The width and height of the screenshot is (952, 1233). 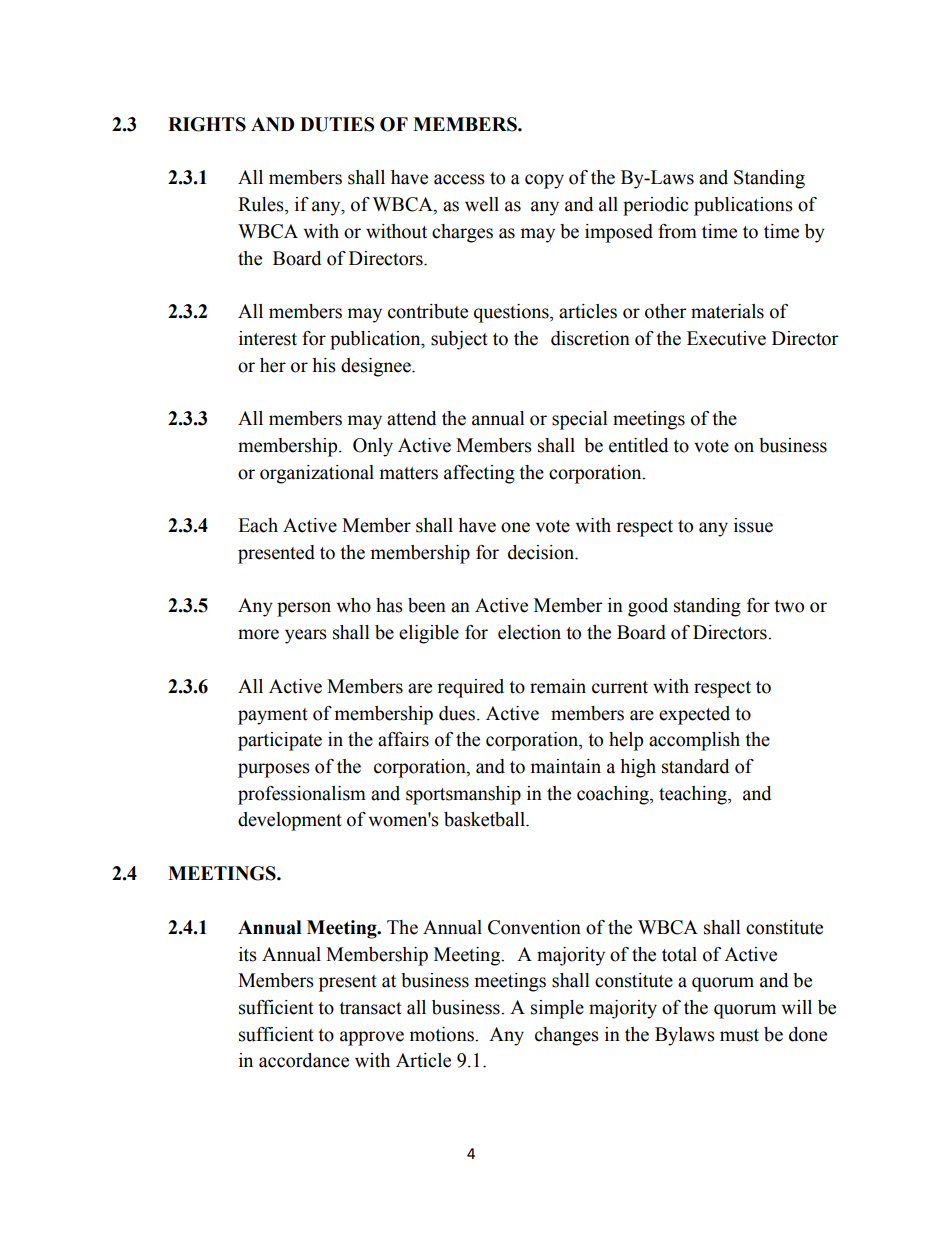 What do you see at coordinates (789, 606) in the screenshot?
I see `two` at bounding box center [789, 606].
